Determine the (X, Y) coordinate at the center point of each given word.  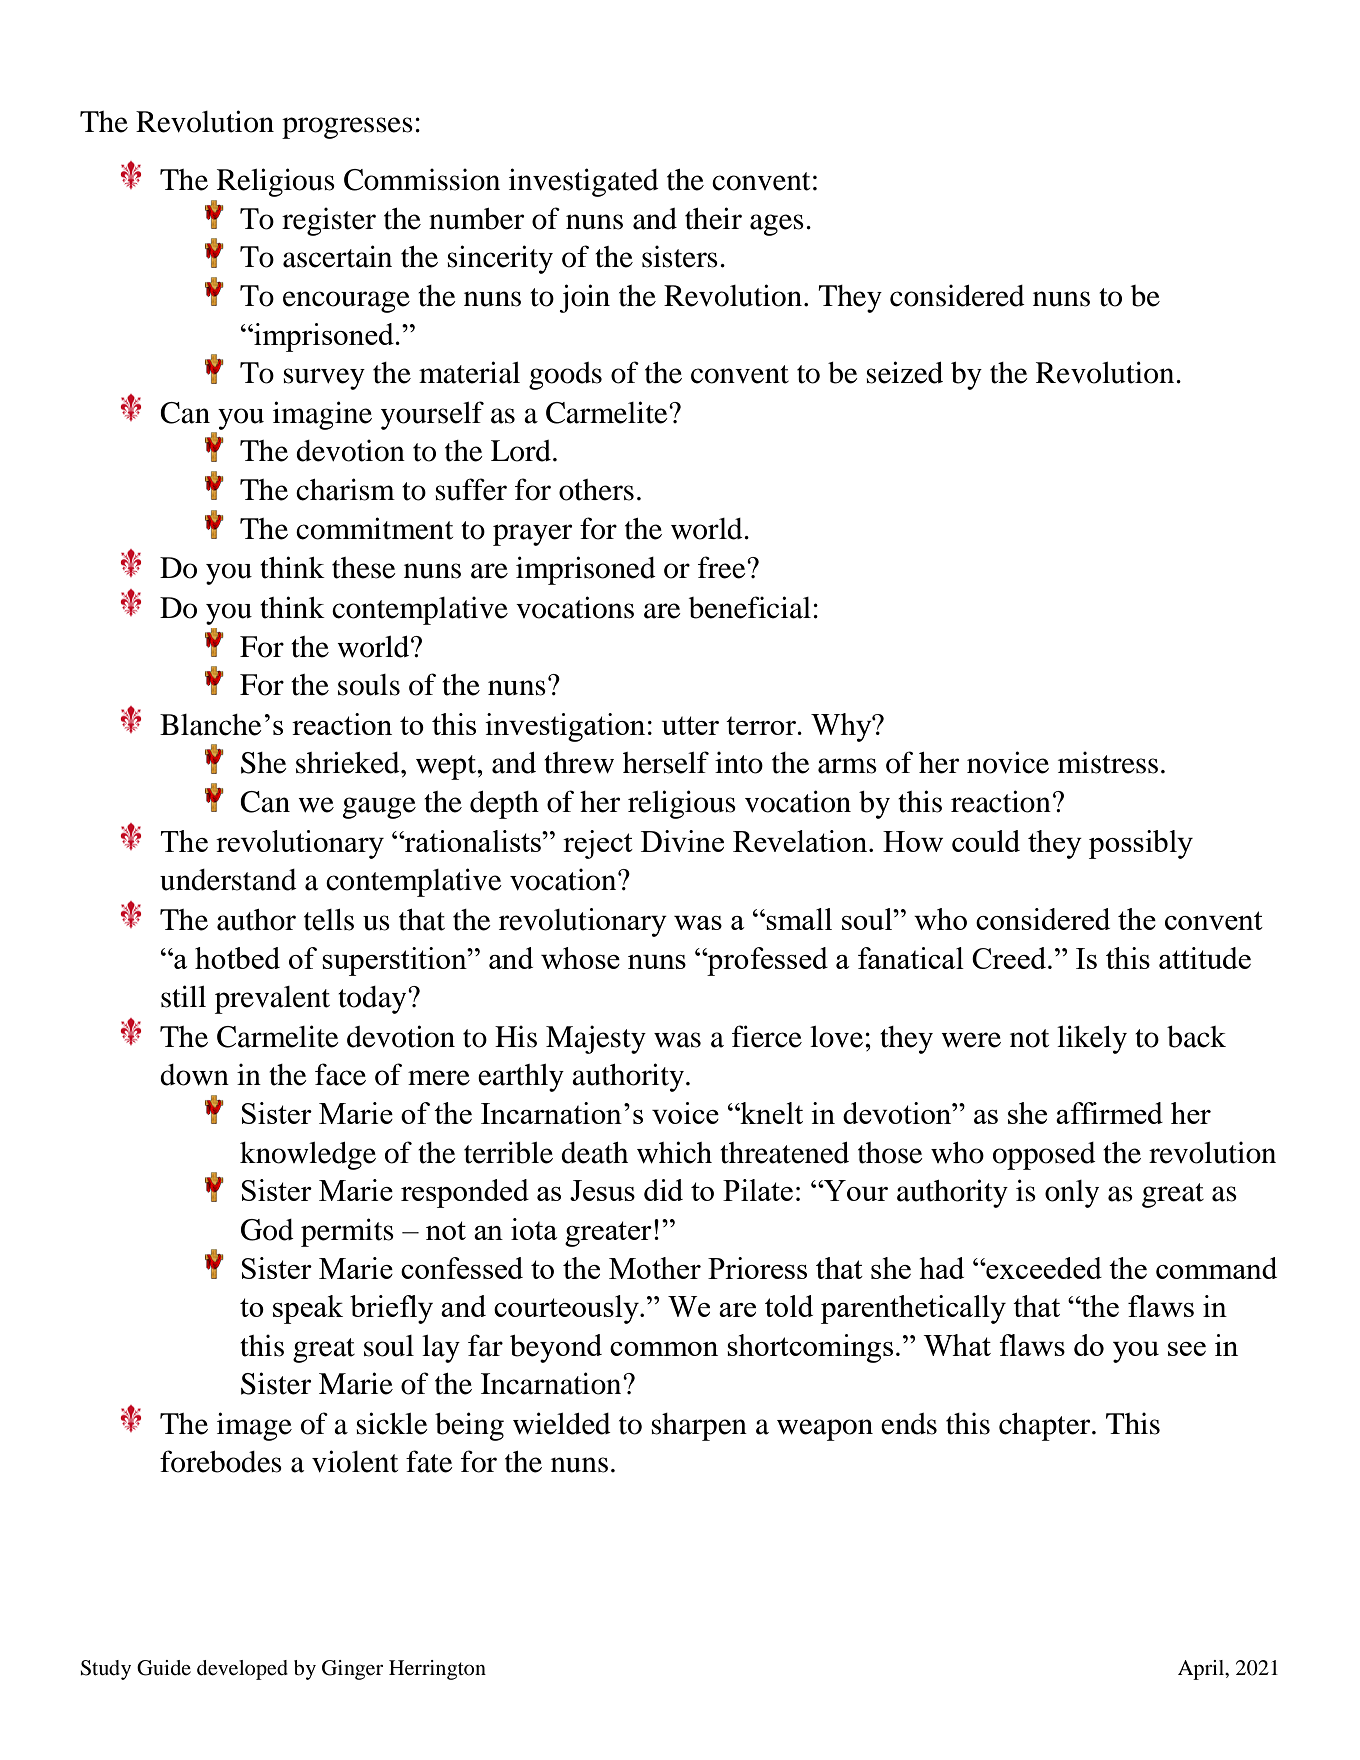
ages (777, 225)
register (329, 221)
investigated (584, 182)
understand (228, 880)
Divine (682, 841)
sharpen (699, 1427)
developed (242, 1670)
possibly (1141, 844)
